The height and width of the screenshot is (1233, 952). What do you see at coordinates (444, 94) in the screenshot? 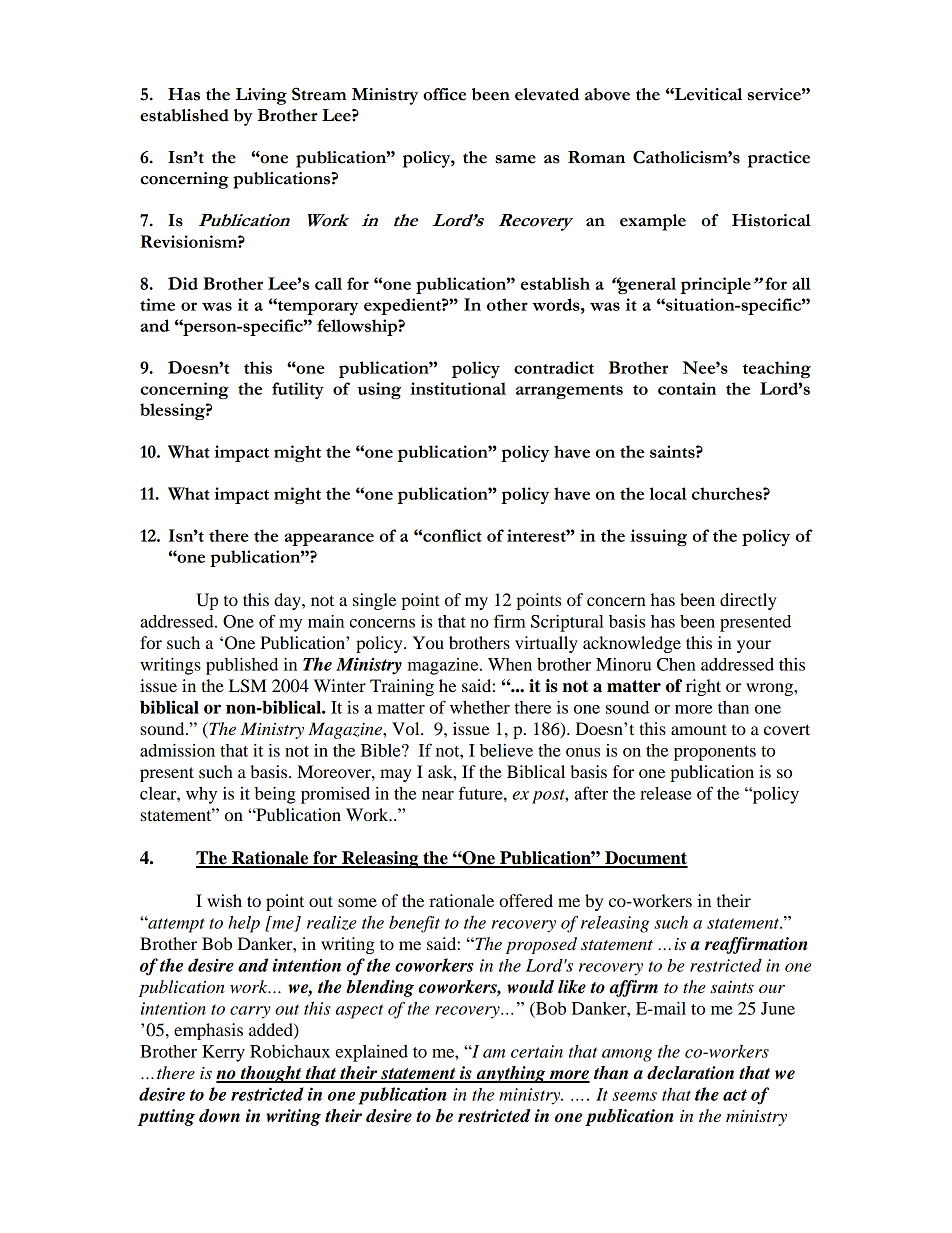
I see `office` at bounding box center [444, 94].
